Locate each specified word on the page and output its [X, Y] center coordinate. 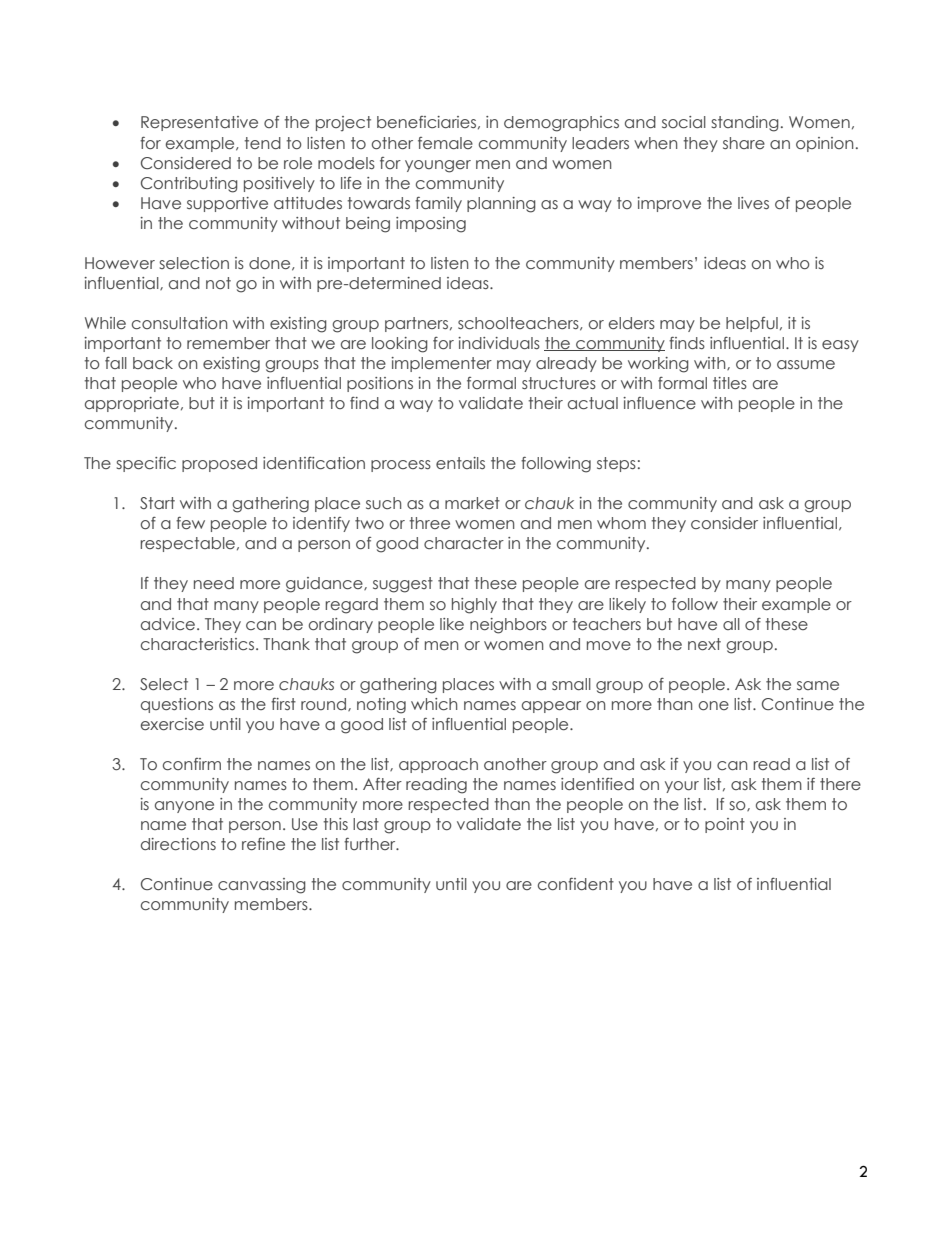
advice [169, 624]
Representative [199, 123]
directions [178, 844]
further [371, 844]
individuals [499, 343]
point [725, 825]
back [153, 363]
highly [474, 606]
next [704, 644]
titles [730, 383]
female [445, 143]
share [744, 143]
